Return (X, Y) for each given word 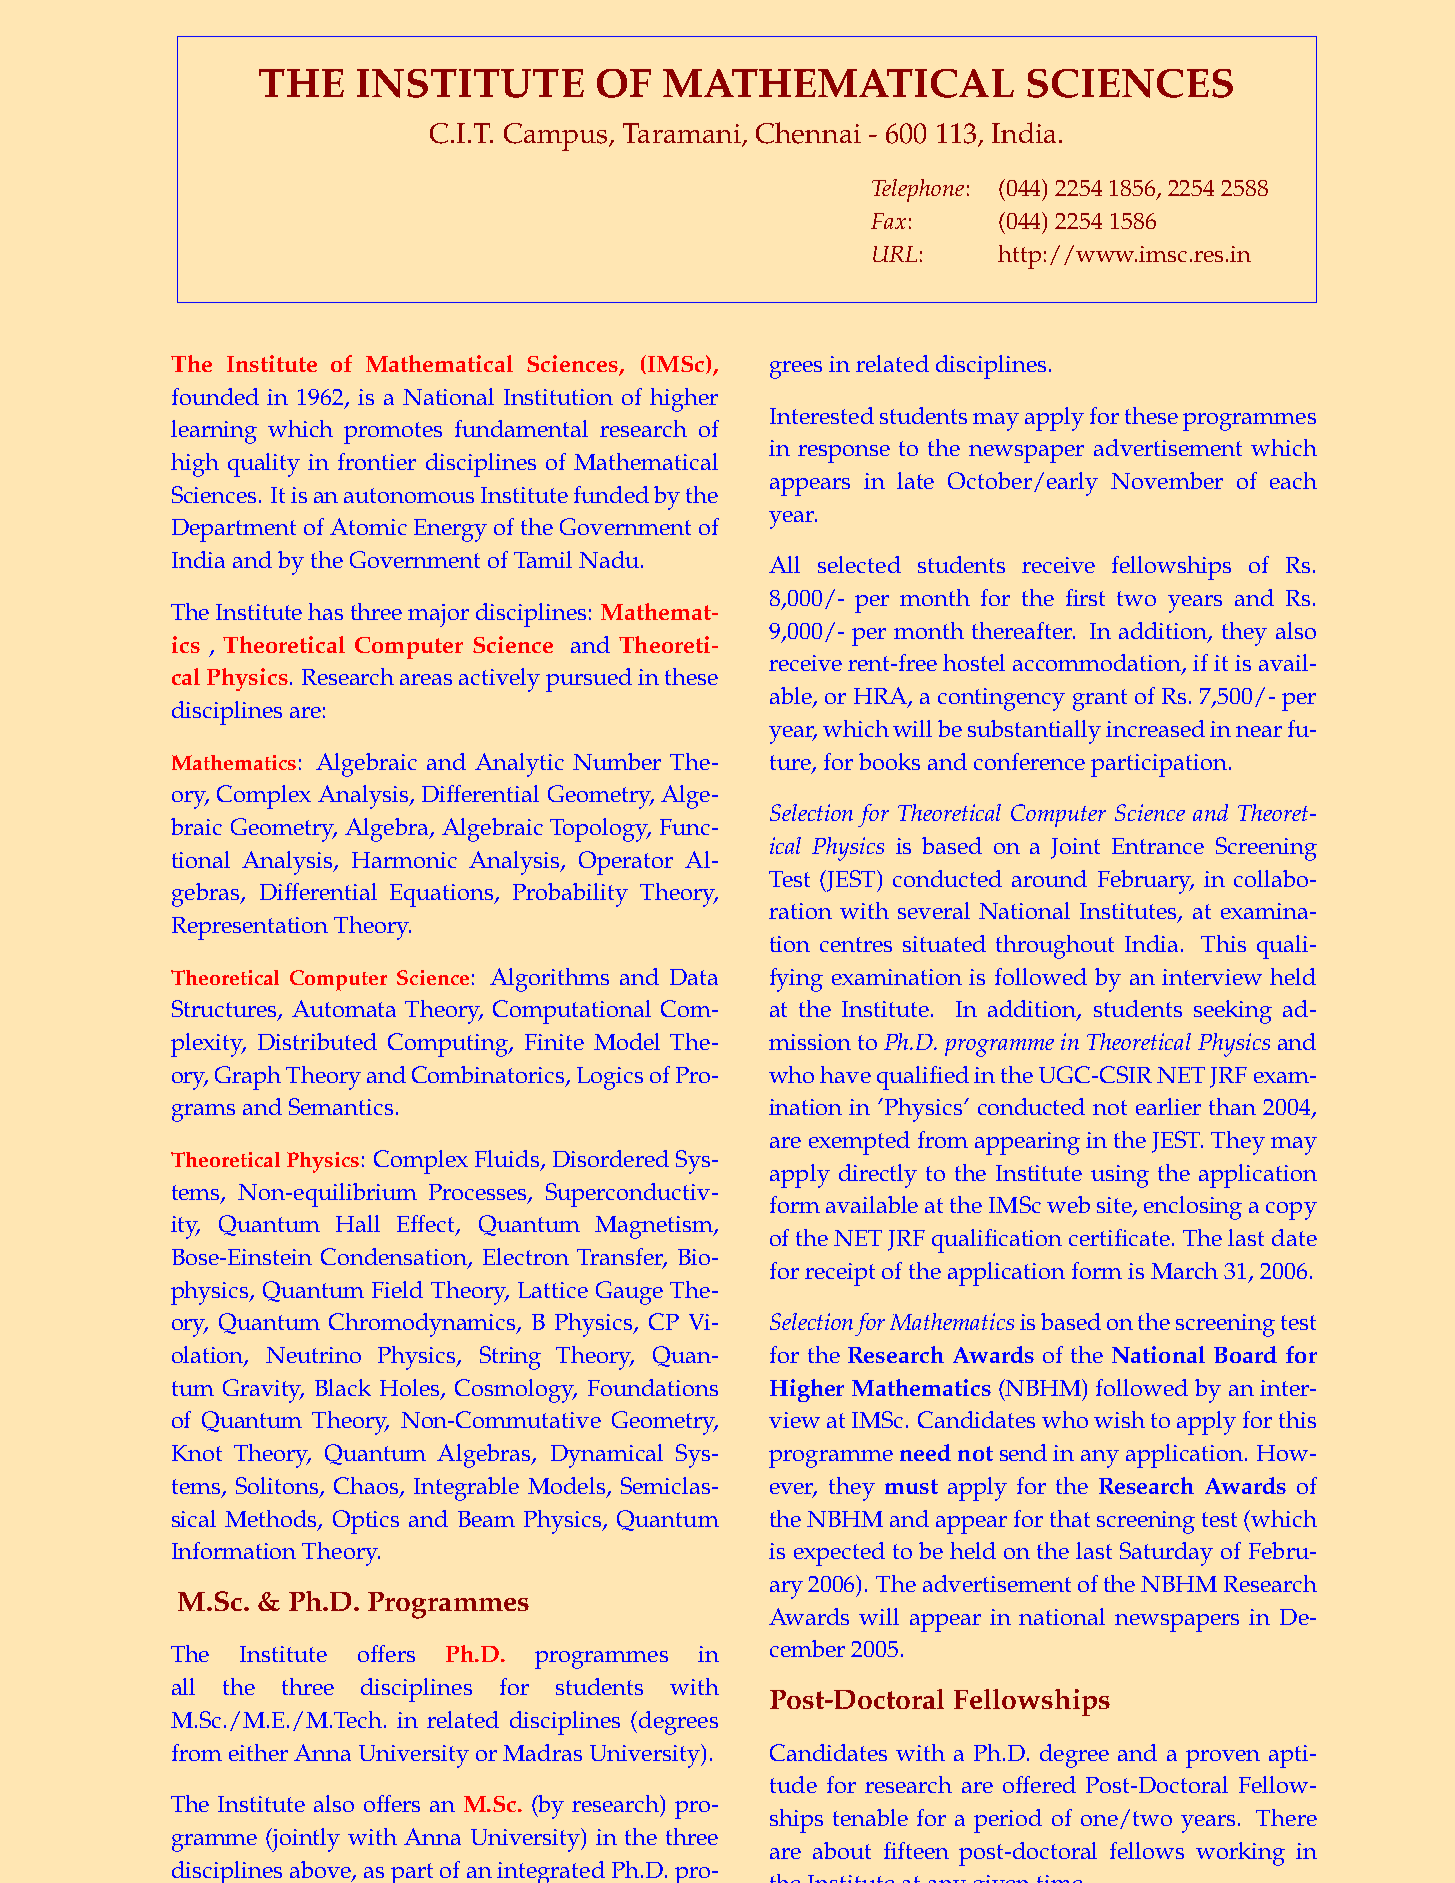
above (321, 1870)
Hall (358, 1223)
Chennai (808, 133)
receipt (840, 1274)
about (842, 1850)
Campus (557, 137)
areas (426, 679)
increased (1155, 728)
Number (617, 761)
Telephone (918, 190)
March (1184, 1270)
